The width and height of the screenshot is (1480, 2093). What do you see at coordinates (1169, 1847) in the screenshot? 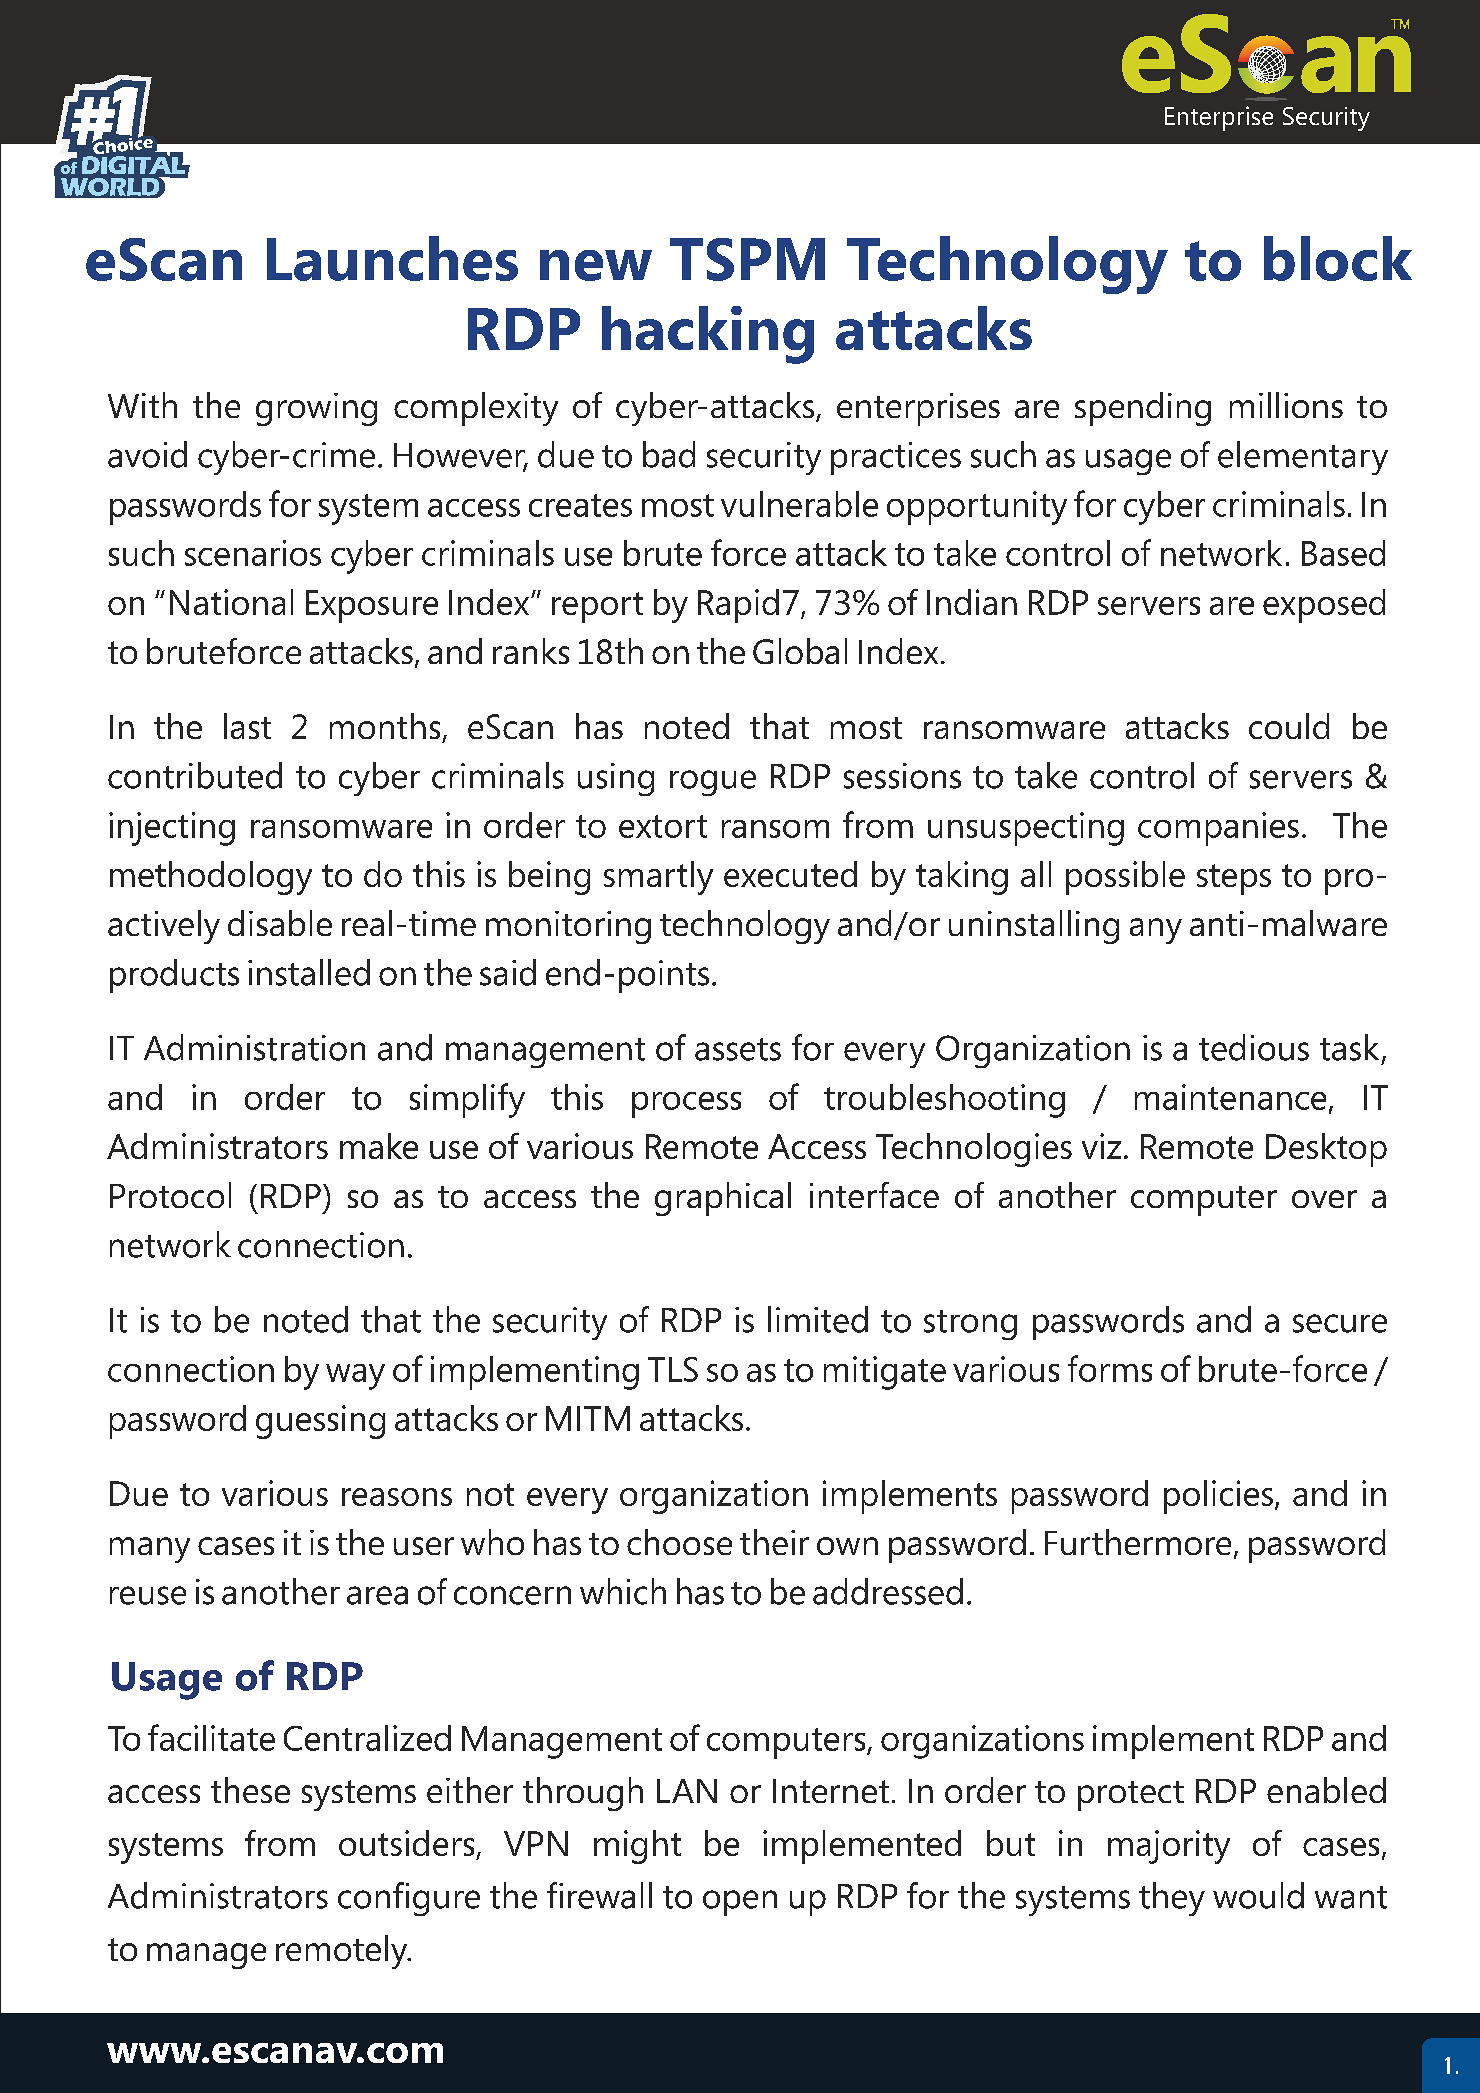
I see `majority` at bounding box center [1169, 1847].
